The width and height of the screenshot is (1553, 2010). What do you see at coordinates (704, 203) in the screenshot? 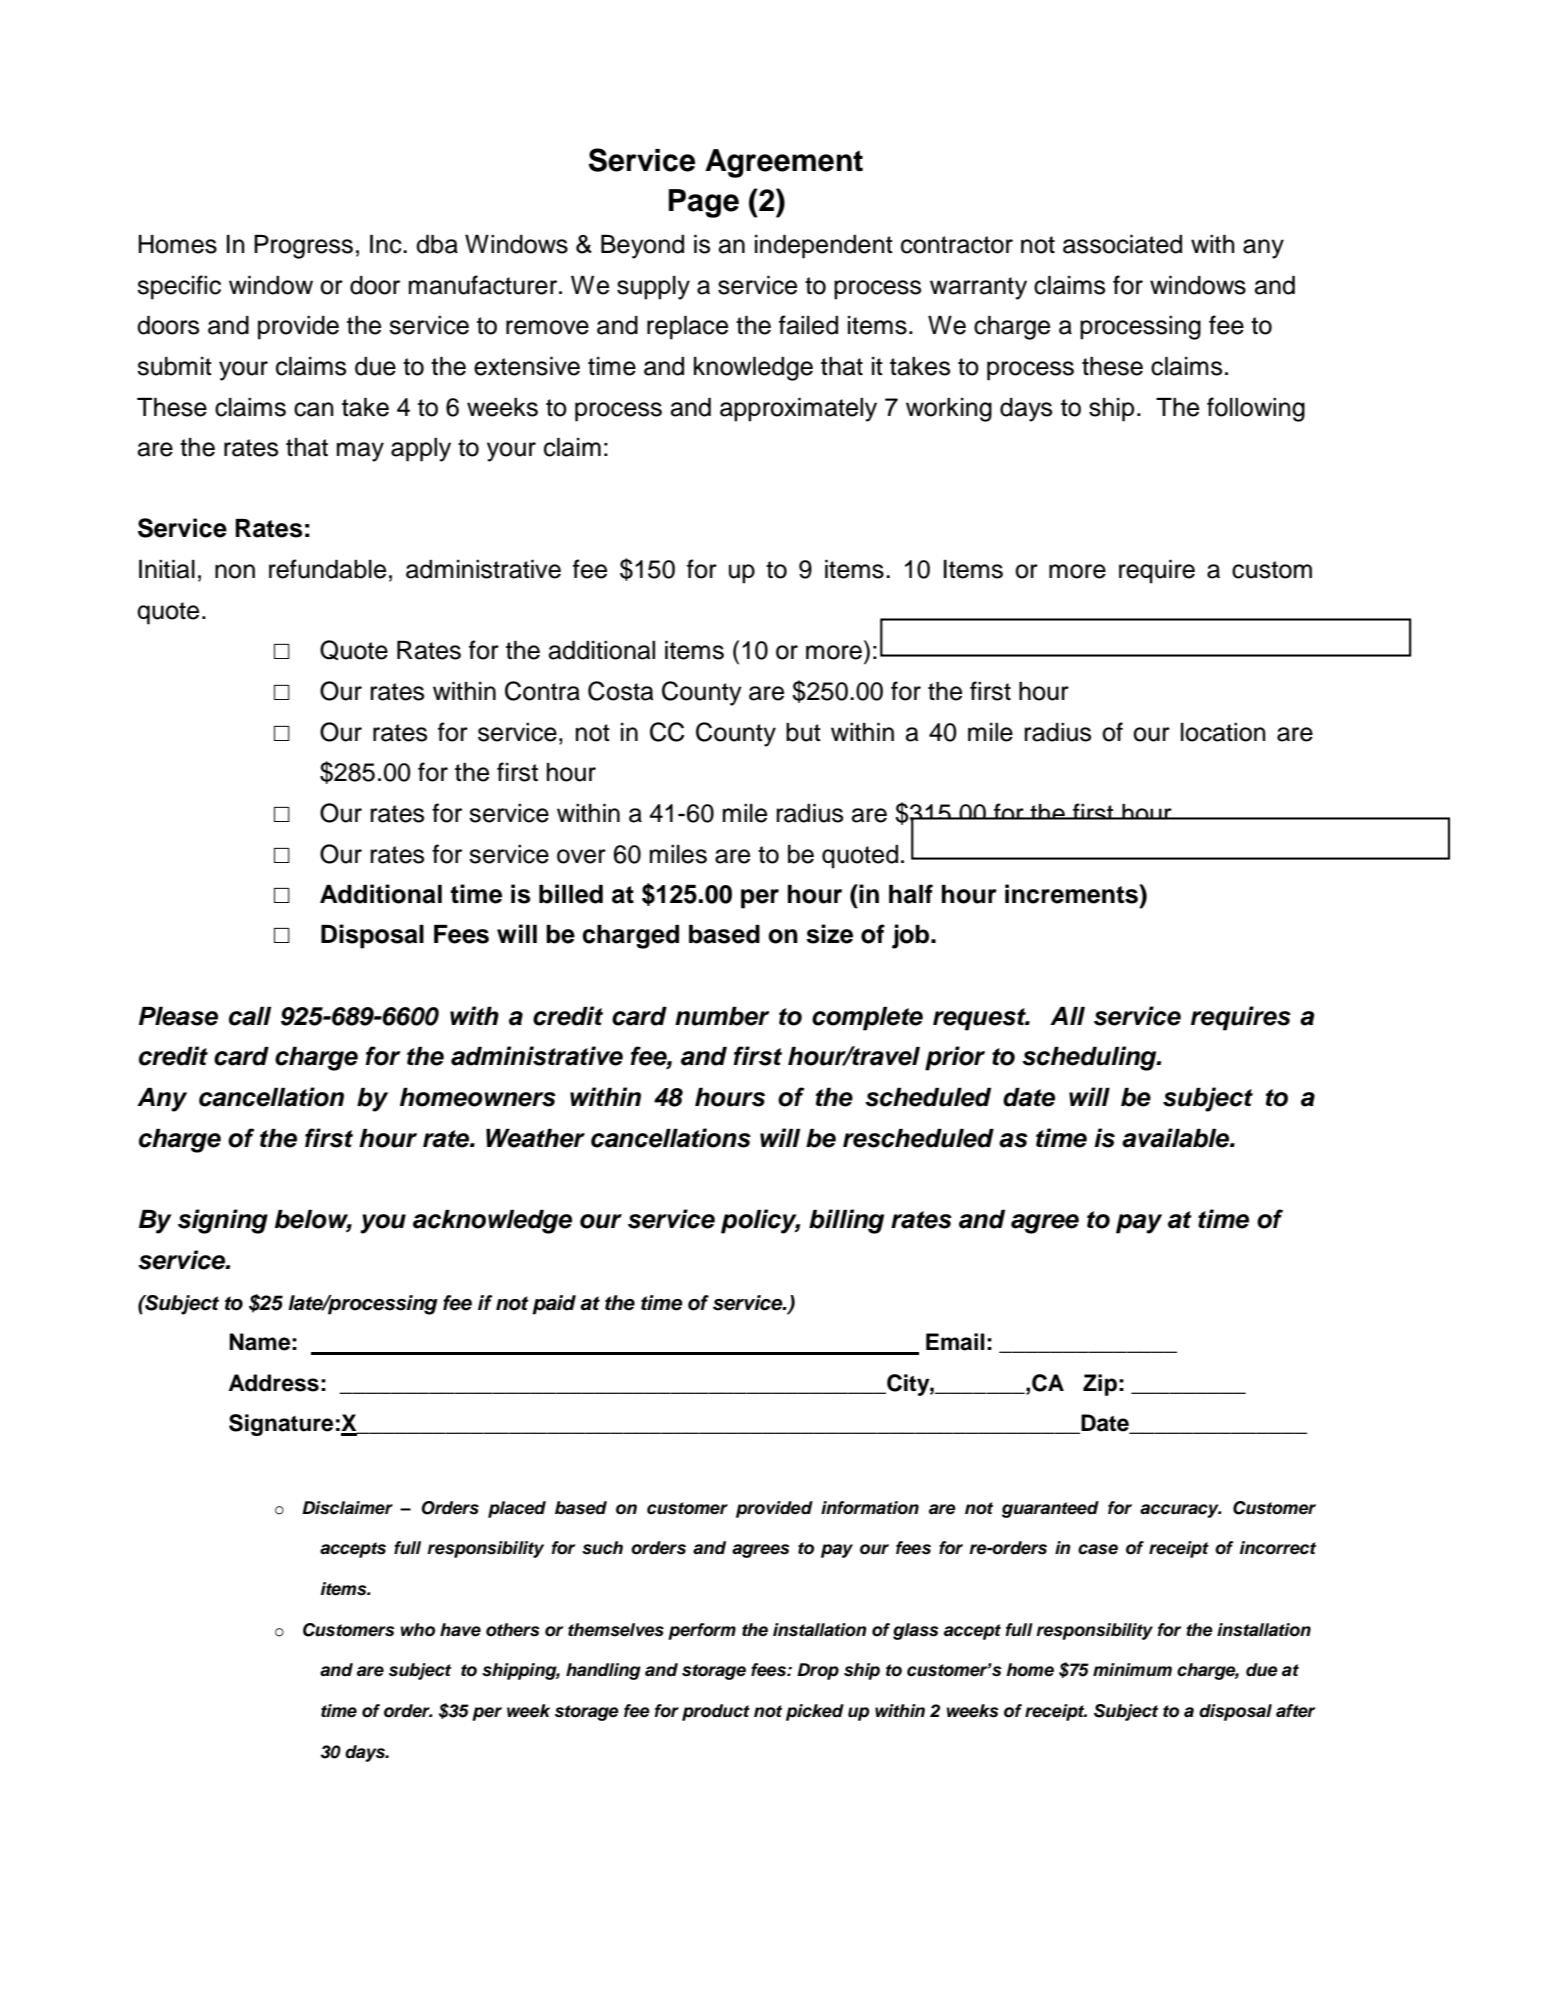
I see `Page` at bounding box center [704, 203].
